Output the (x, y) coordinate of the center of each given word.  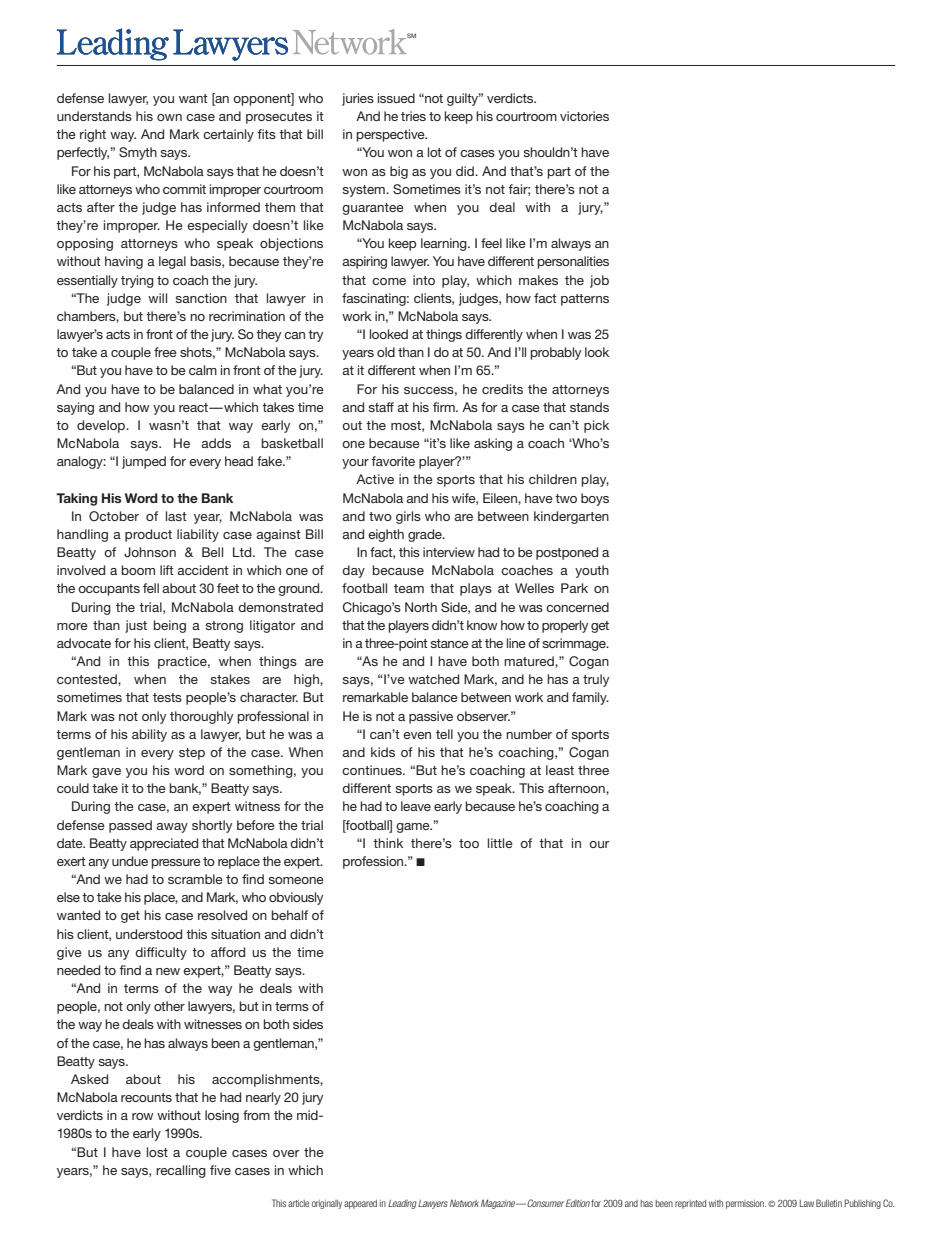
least (560, 770)
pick (596, 426)
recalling (181, 1171)
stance (449, 643)
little (500, 843)
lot (435, 152)
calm (203, 370)
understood (149, 934)
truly (596, 680)
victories (584, 116)
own (169, 117)
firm (445, 407)
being (169, 626)
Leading (402, 1204)
